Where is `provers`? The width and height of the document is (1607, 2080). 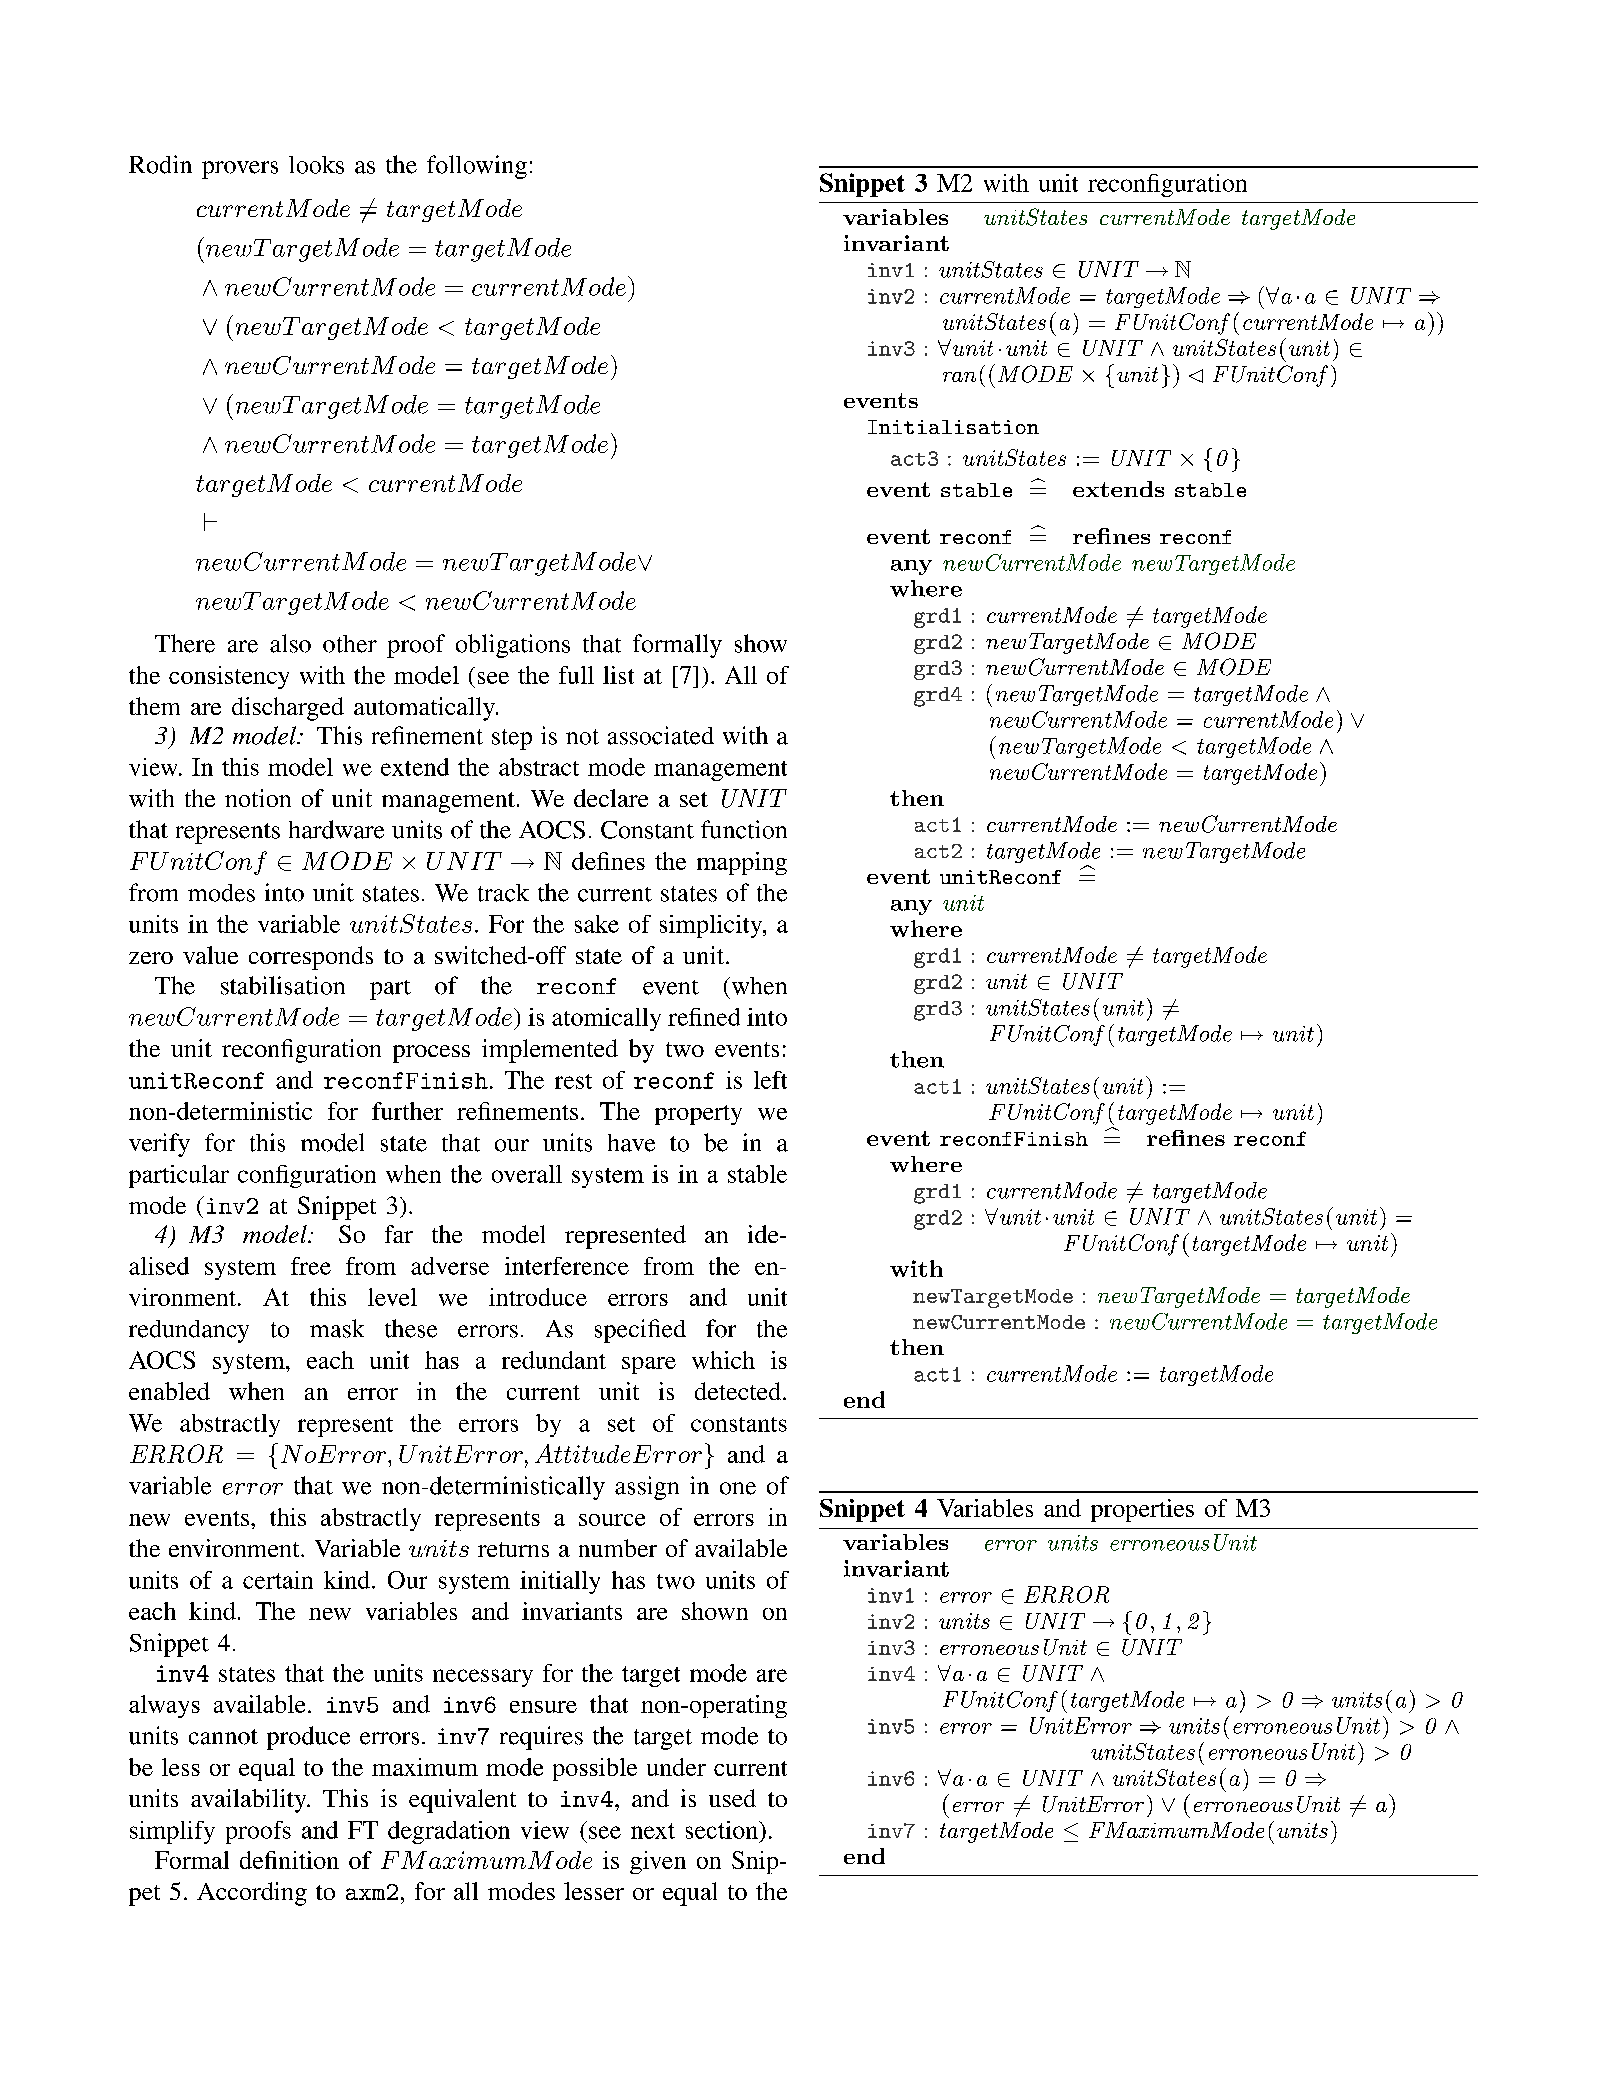
provers is located at coordinates (240, 170).
